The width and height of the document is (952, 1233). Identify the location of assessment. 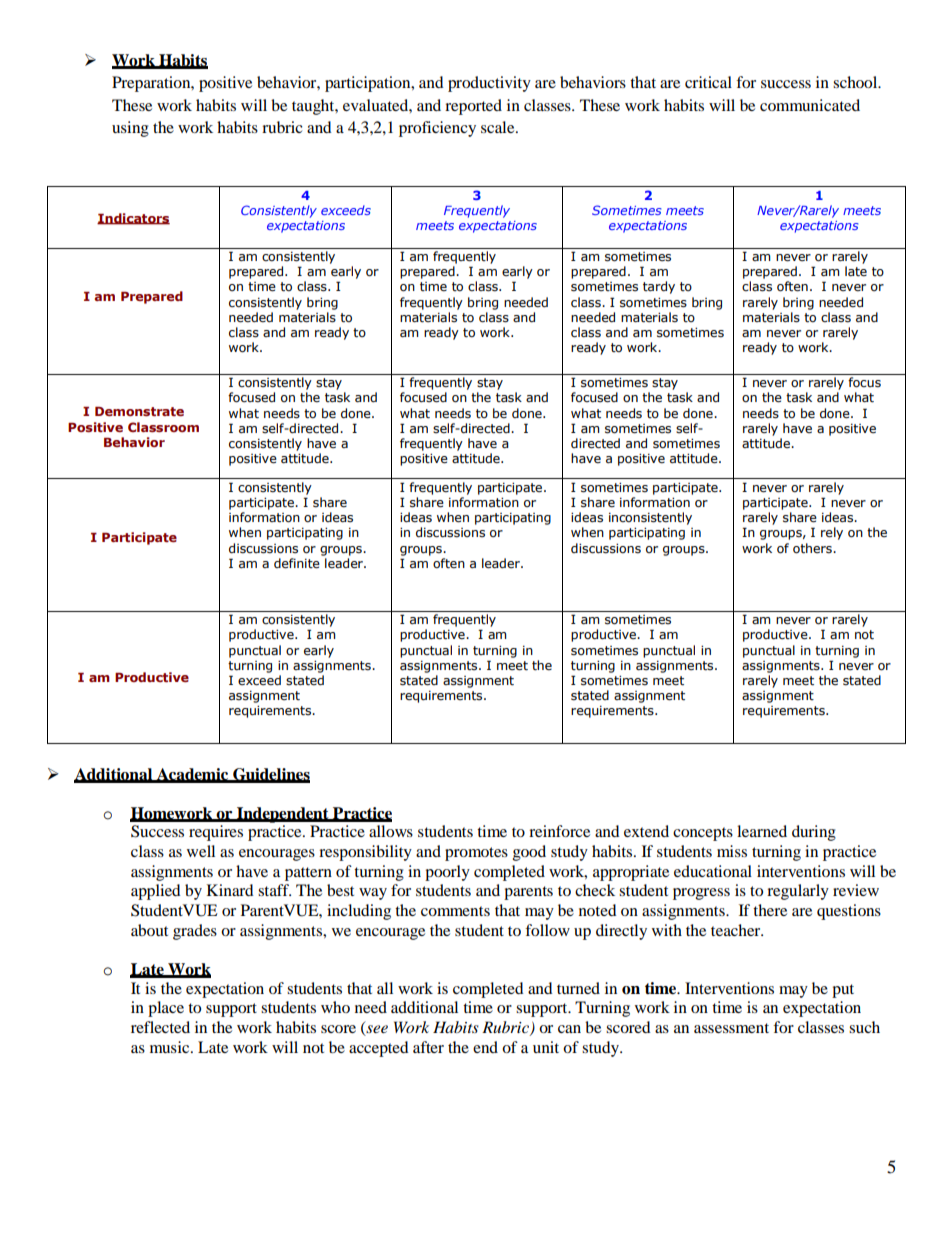
(731, 1028).
